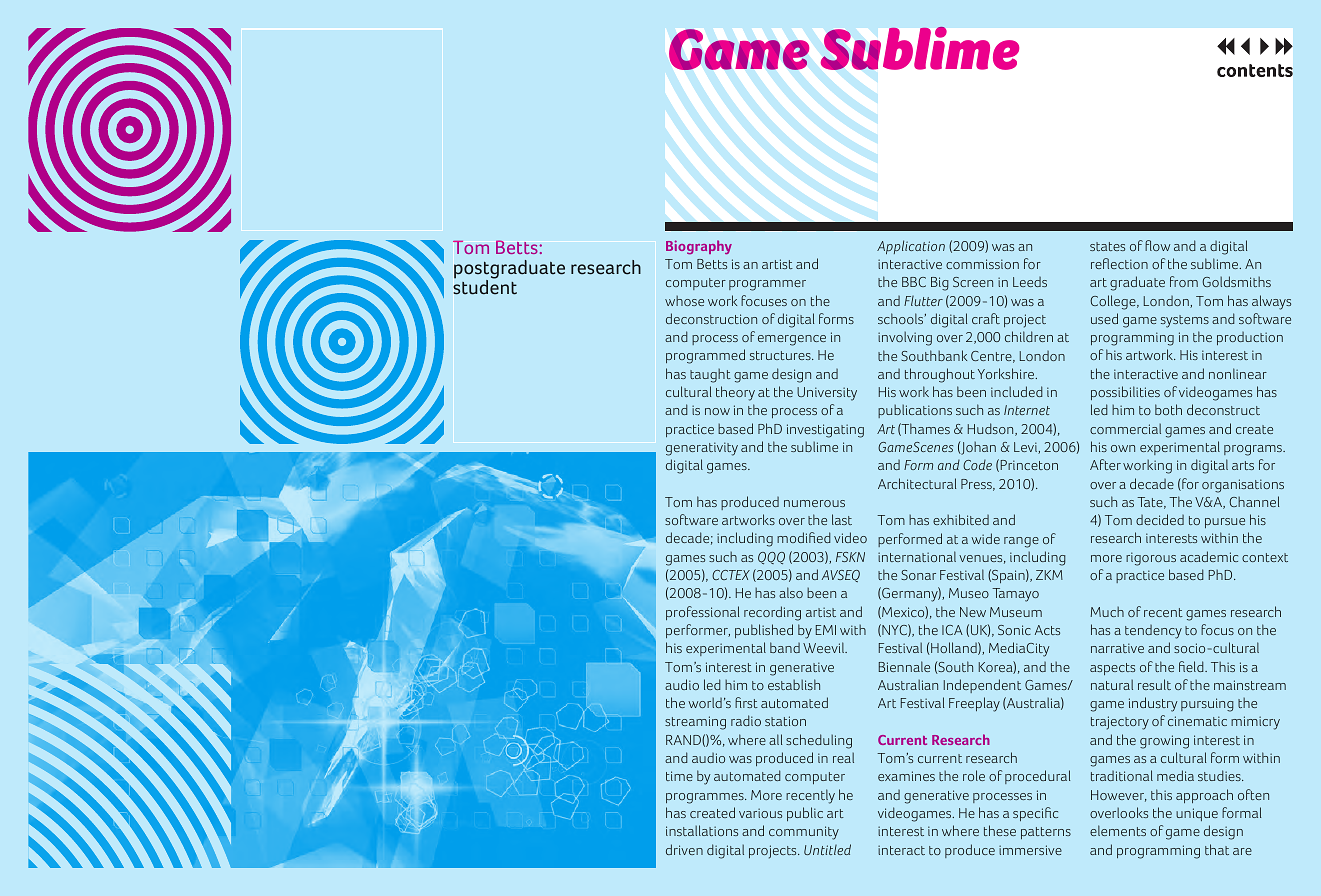  What do you see at coordinates (825, 647) in the document?
I see `Weevil` at bounding box center [825, 647].
